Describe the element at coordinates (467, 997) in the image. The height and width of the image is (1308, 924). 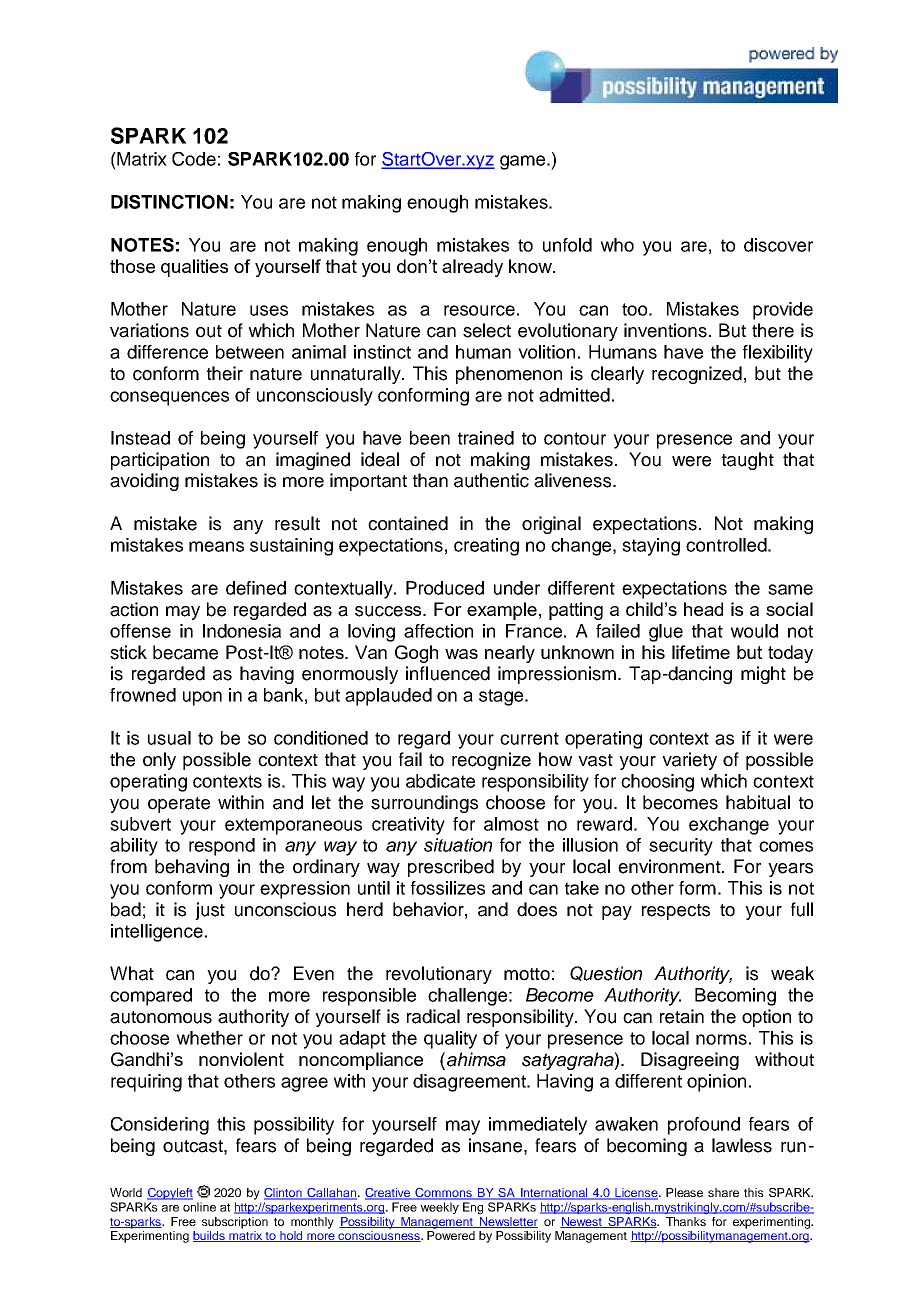
I see `challenge` at that location.
